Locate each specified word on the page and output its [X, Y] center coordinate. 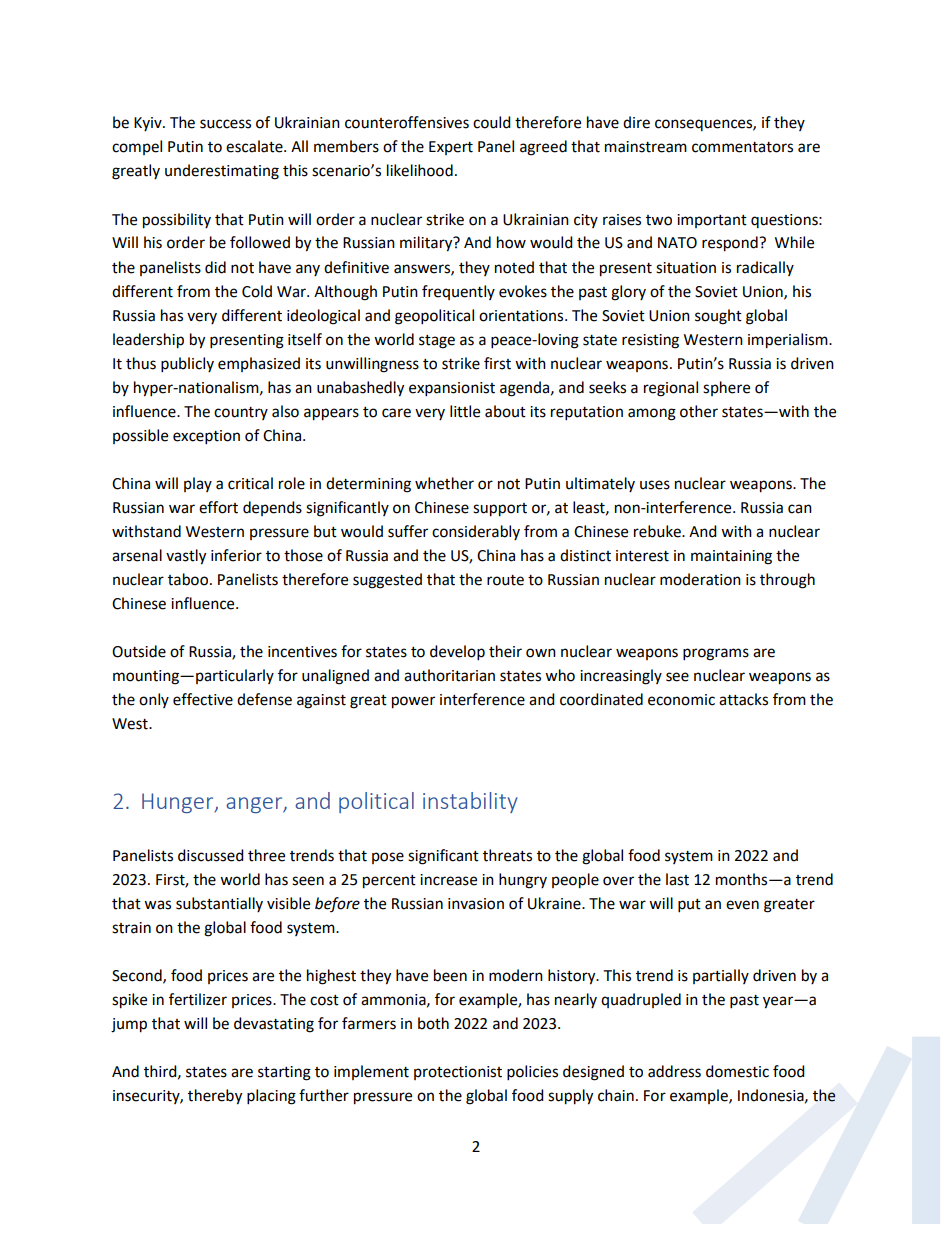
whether [444, 483]
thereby [215, 1097]
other [699, 411]
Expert [451, 148]
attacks [743, 699]
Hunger [179, 803]
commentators [742, 147]
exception [206, 437]
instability [470, 802]
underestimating [222, 172]
